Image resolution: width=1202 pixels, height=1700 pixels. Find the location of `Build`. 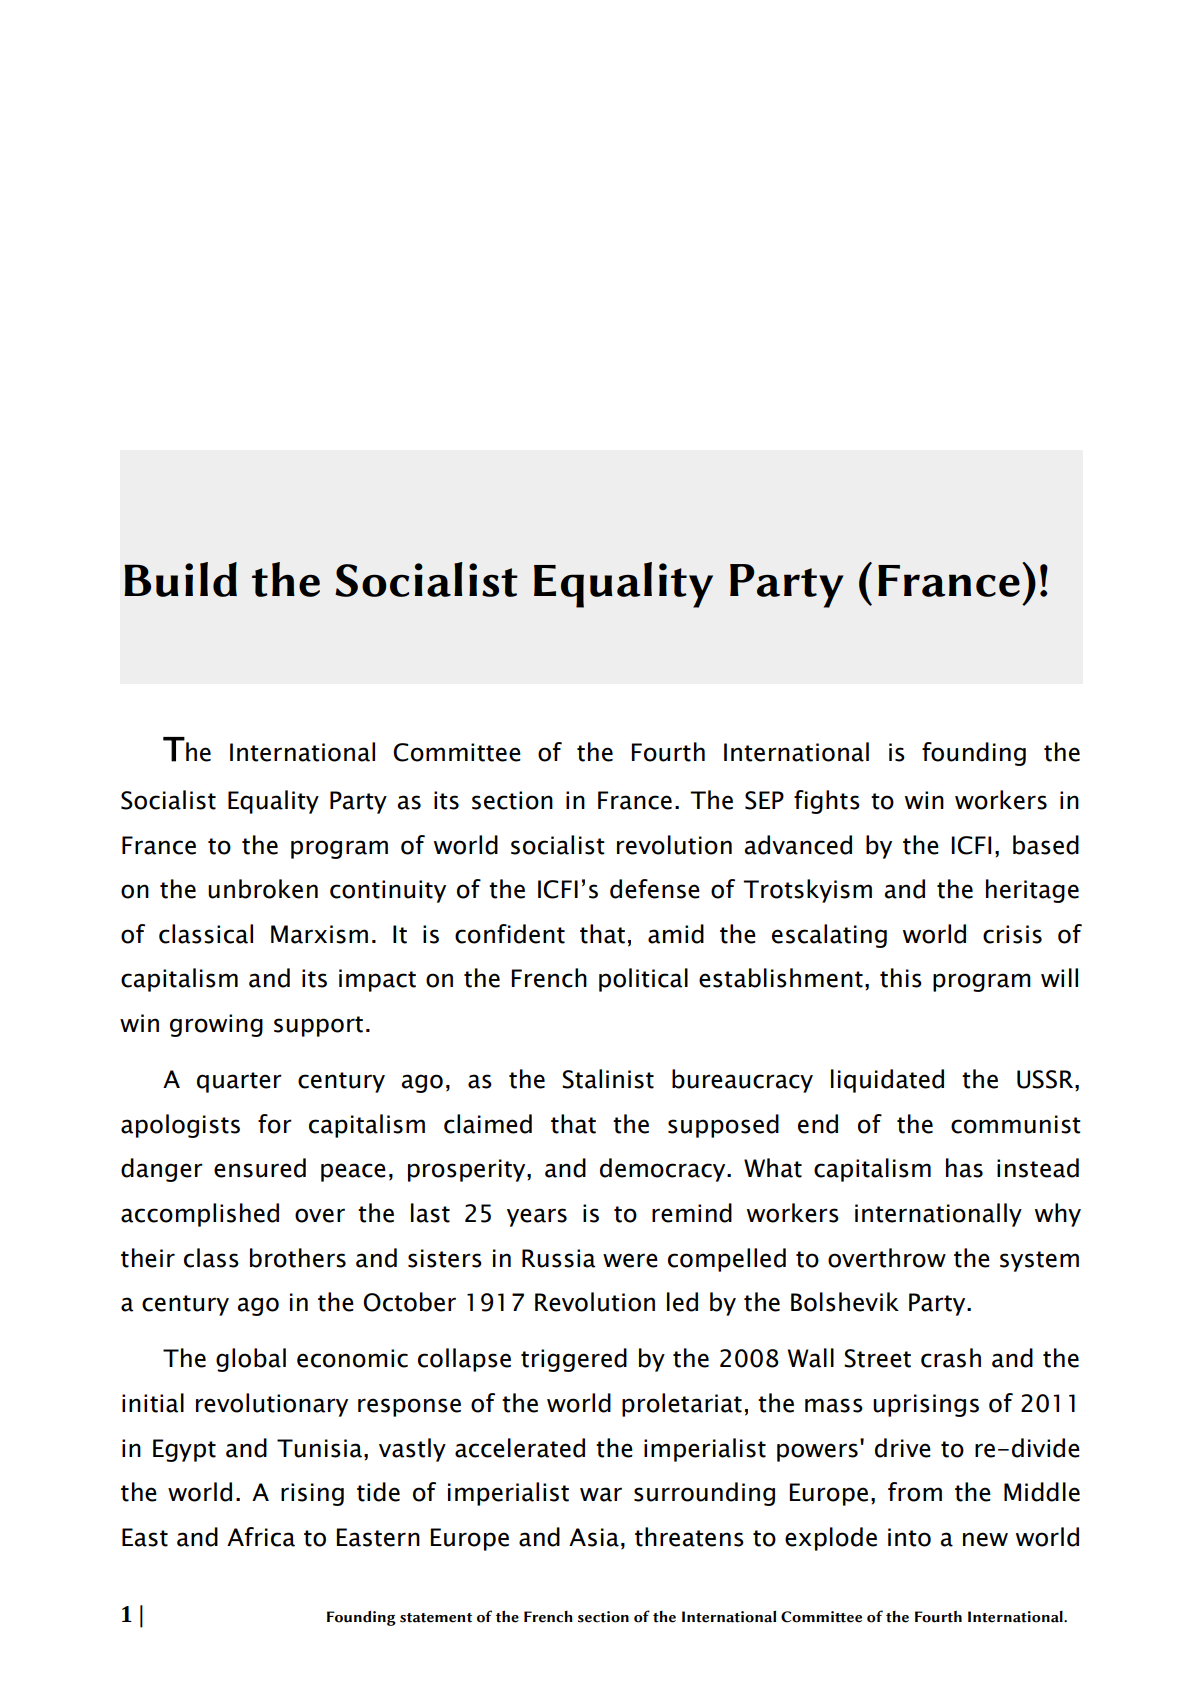

Build is located at coordinates (180, 579).
